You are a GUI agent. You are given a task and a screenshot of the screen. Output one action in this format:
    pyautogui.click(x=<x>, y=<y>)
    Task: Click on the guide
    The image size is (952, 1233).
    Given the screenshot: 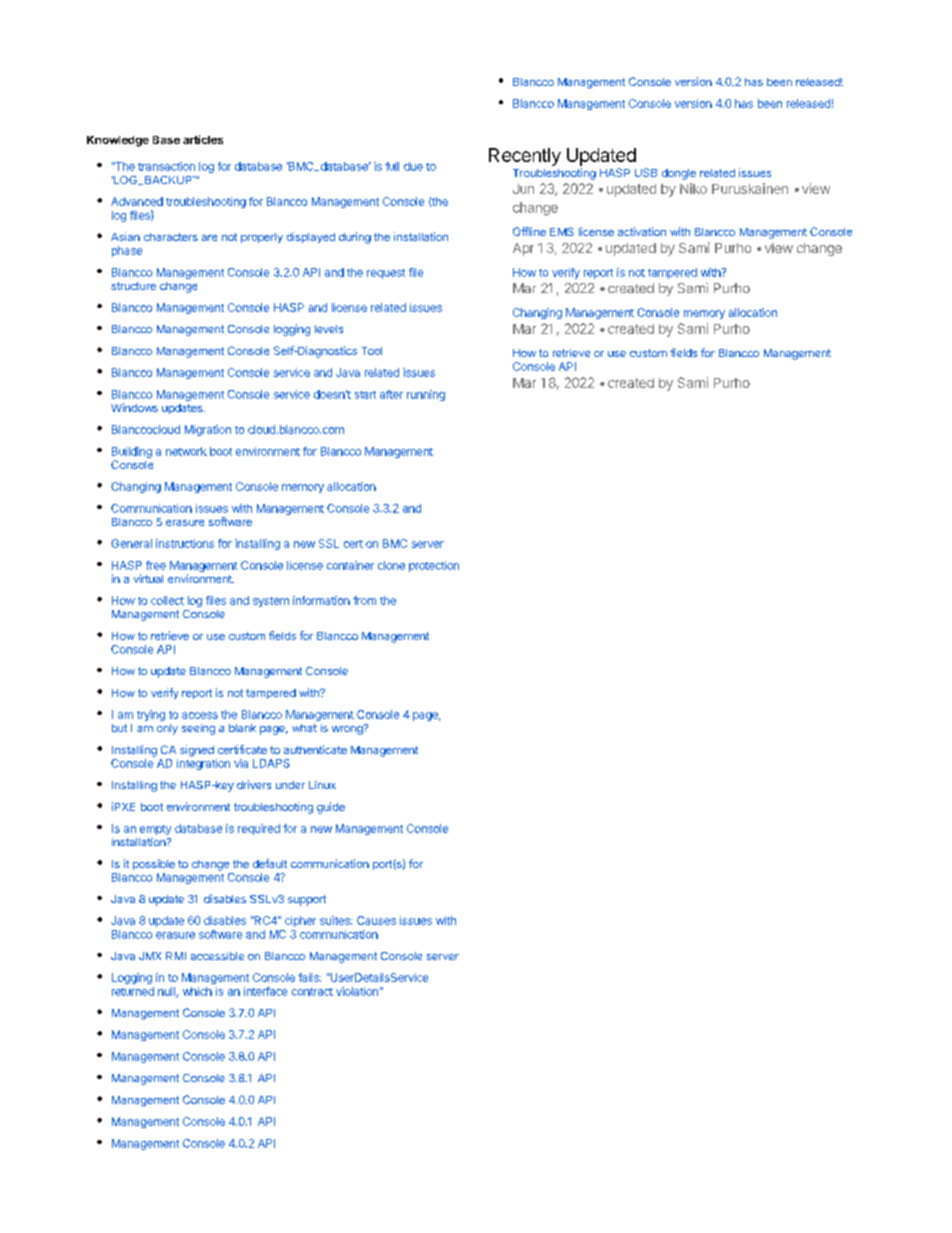 What is the action you would take?
    pyautogui.click(x=331, y=808)
